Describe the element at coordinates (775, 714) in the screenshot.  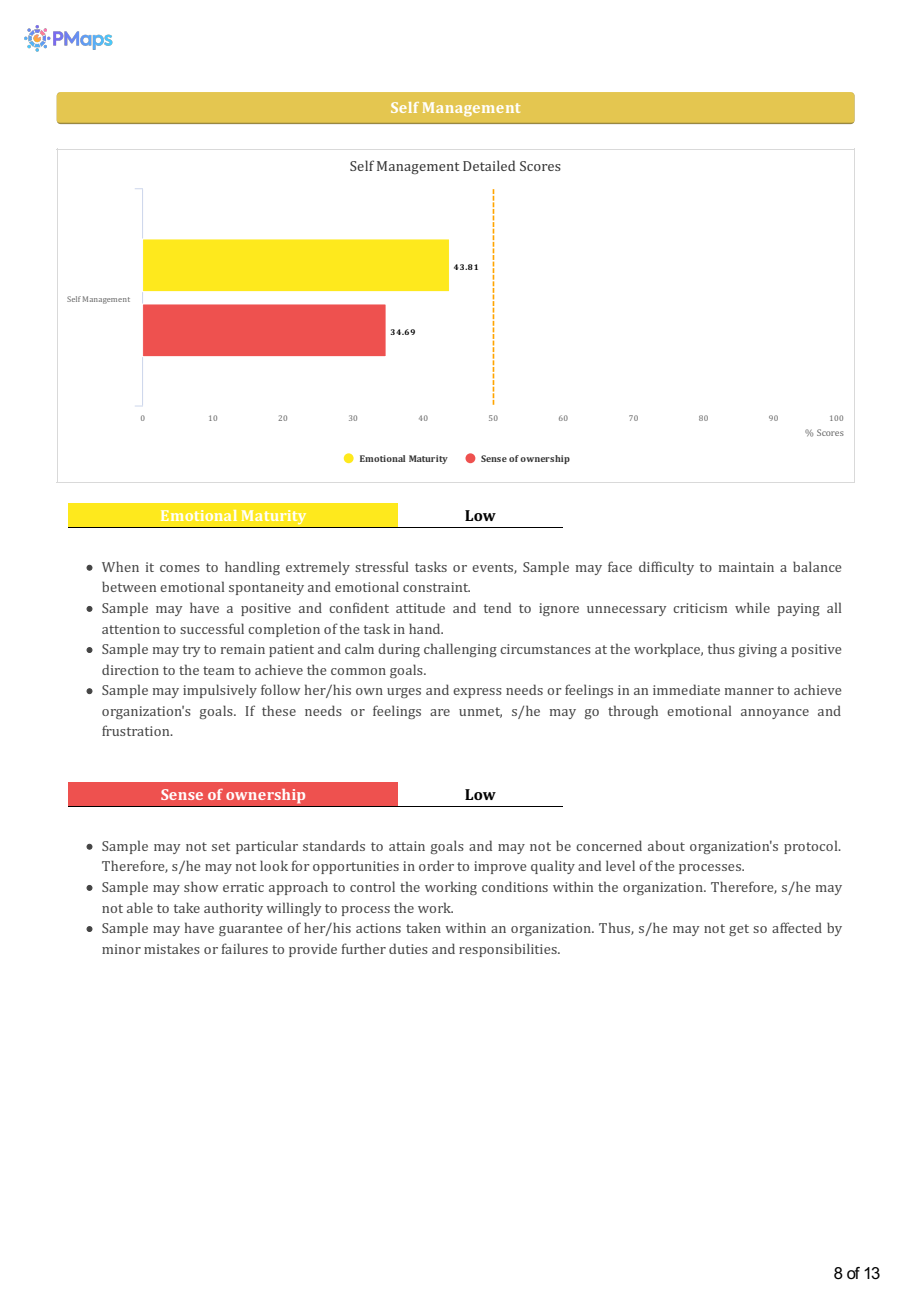
I see `annoyance` at that location.
